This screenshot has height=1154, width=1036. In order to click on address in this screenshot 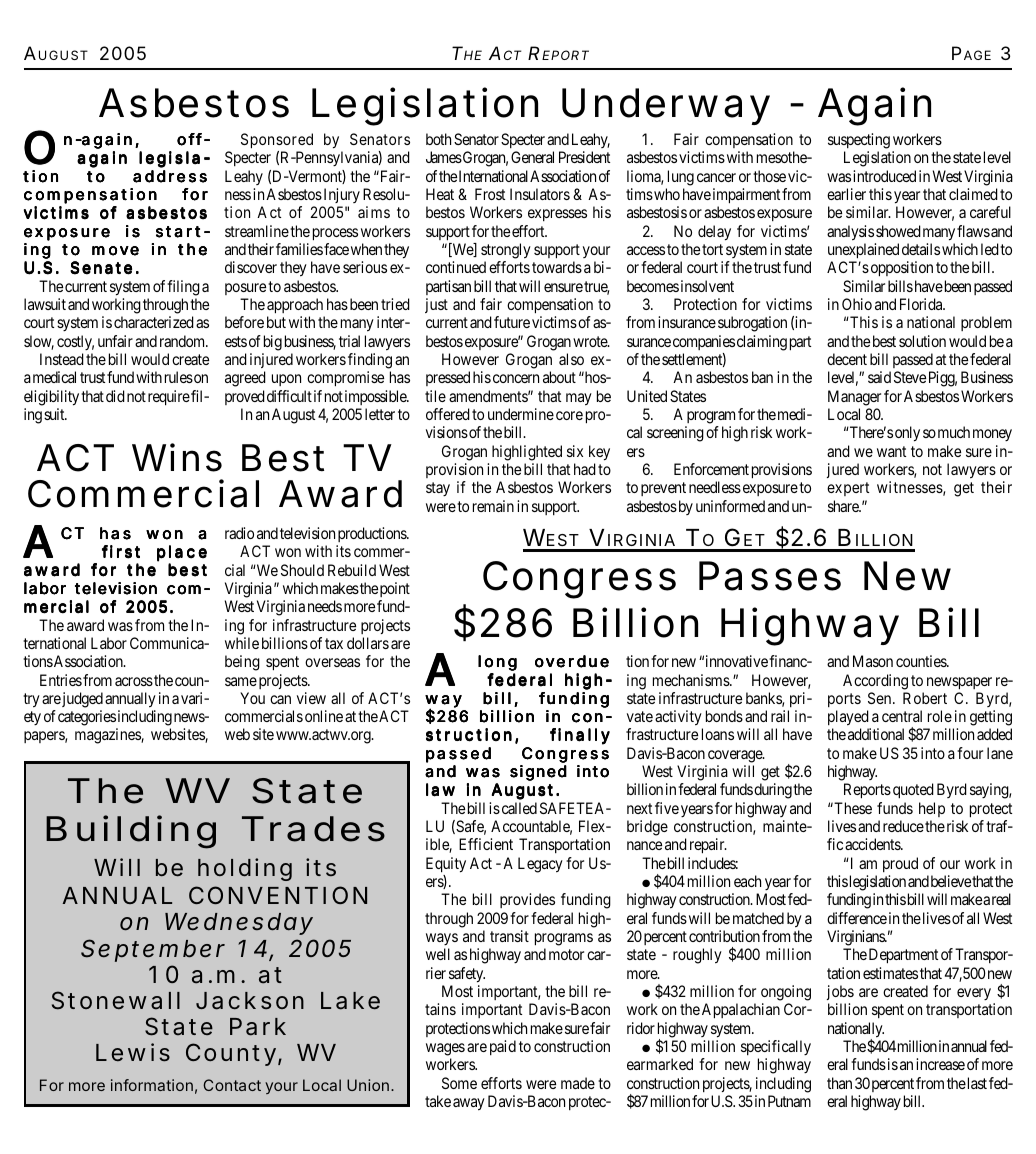, I will do `click(170, 176)`.
